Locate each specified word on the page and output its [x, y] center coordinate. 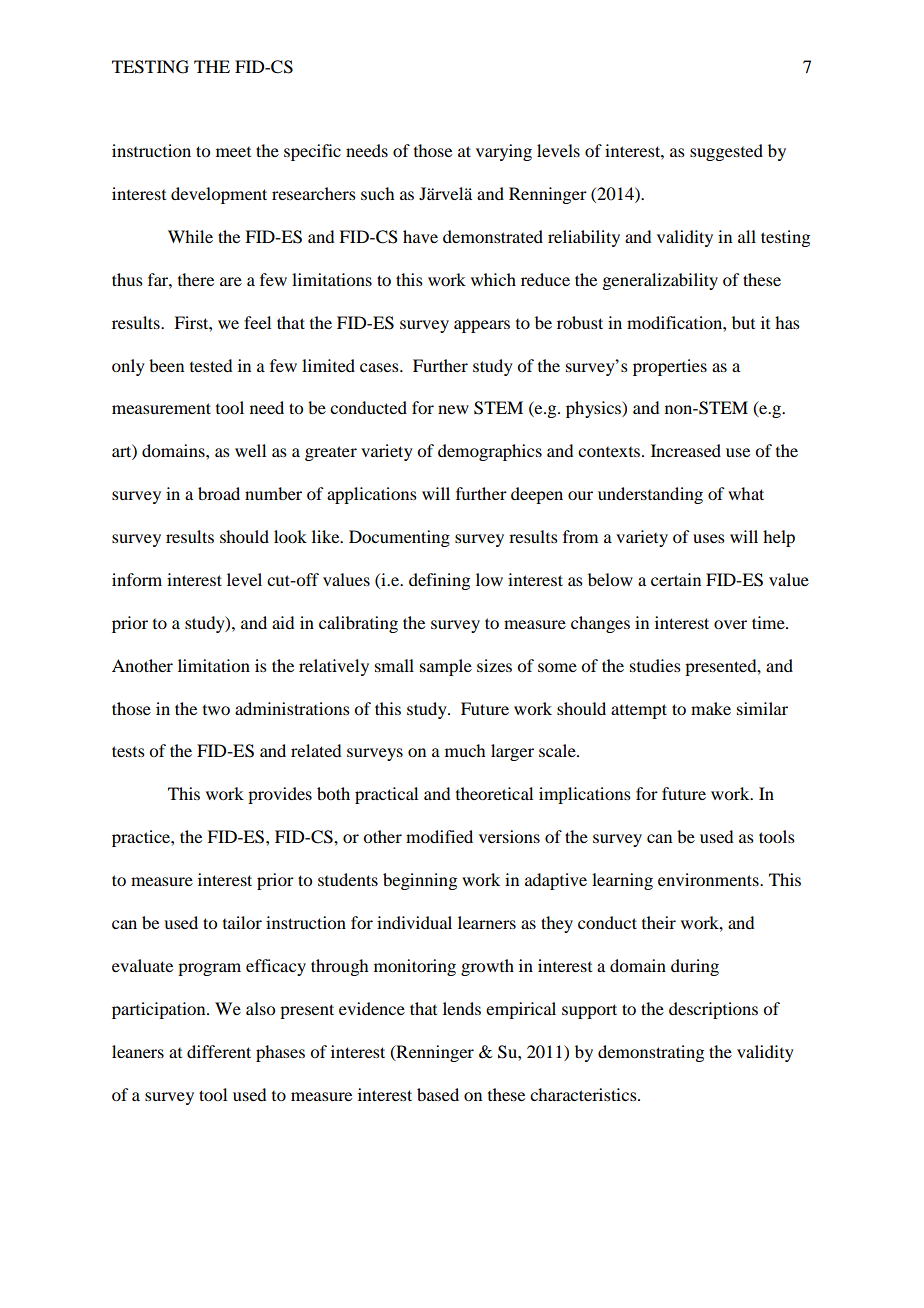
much [465, 750]
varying [504, 152]
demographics [490, 452]
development [219, 195]
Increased [686, 450]
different [219, 1051]
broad [219, 493]
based [438, 1094]
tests [128, 751]
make [711, 708]
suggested [726, 152]
